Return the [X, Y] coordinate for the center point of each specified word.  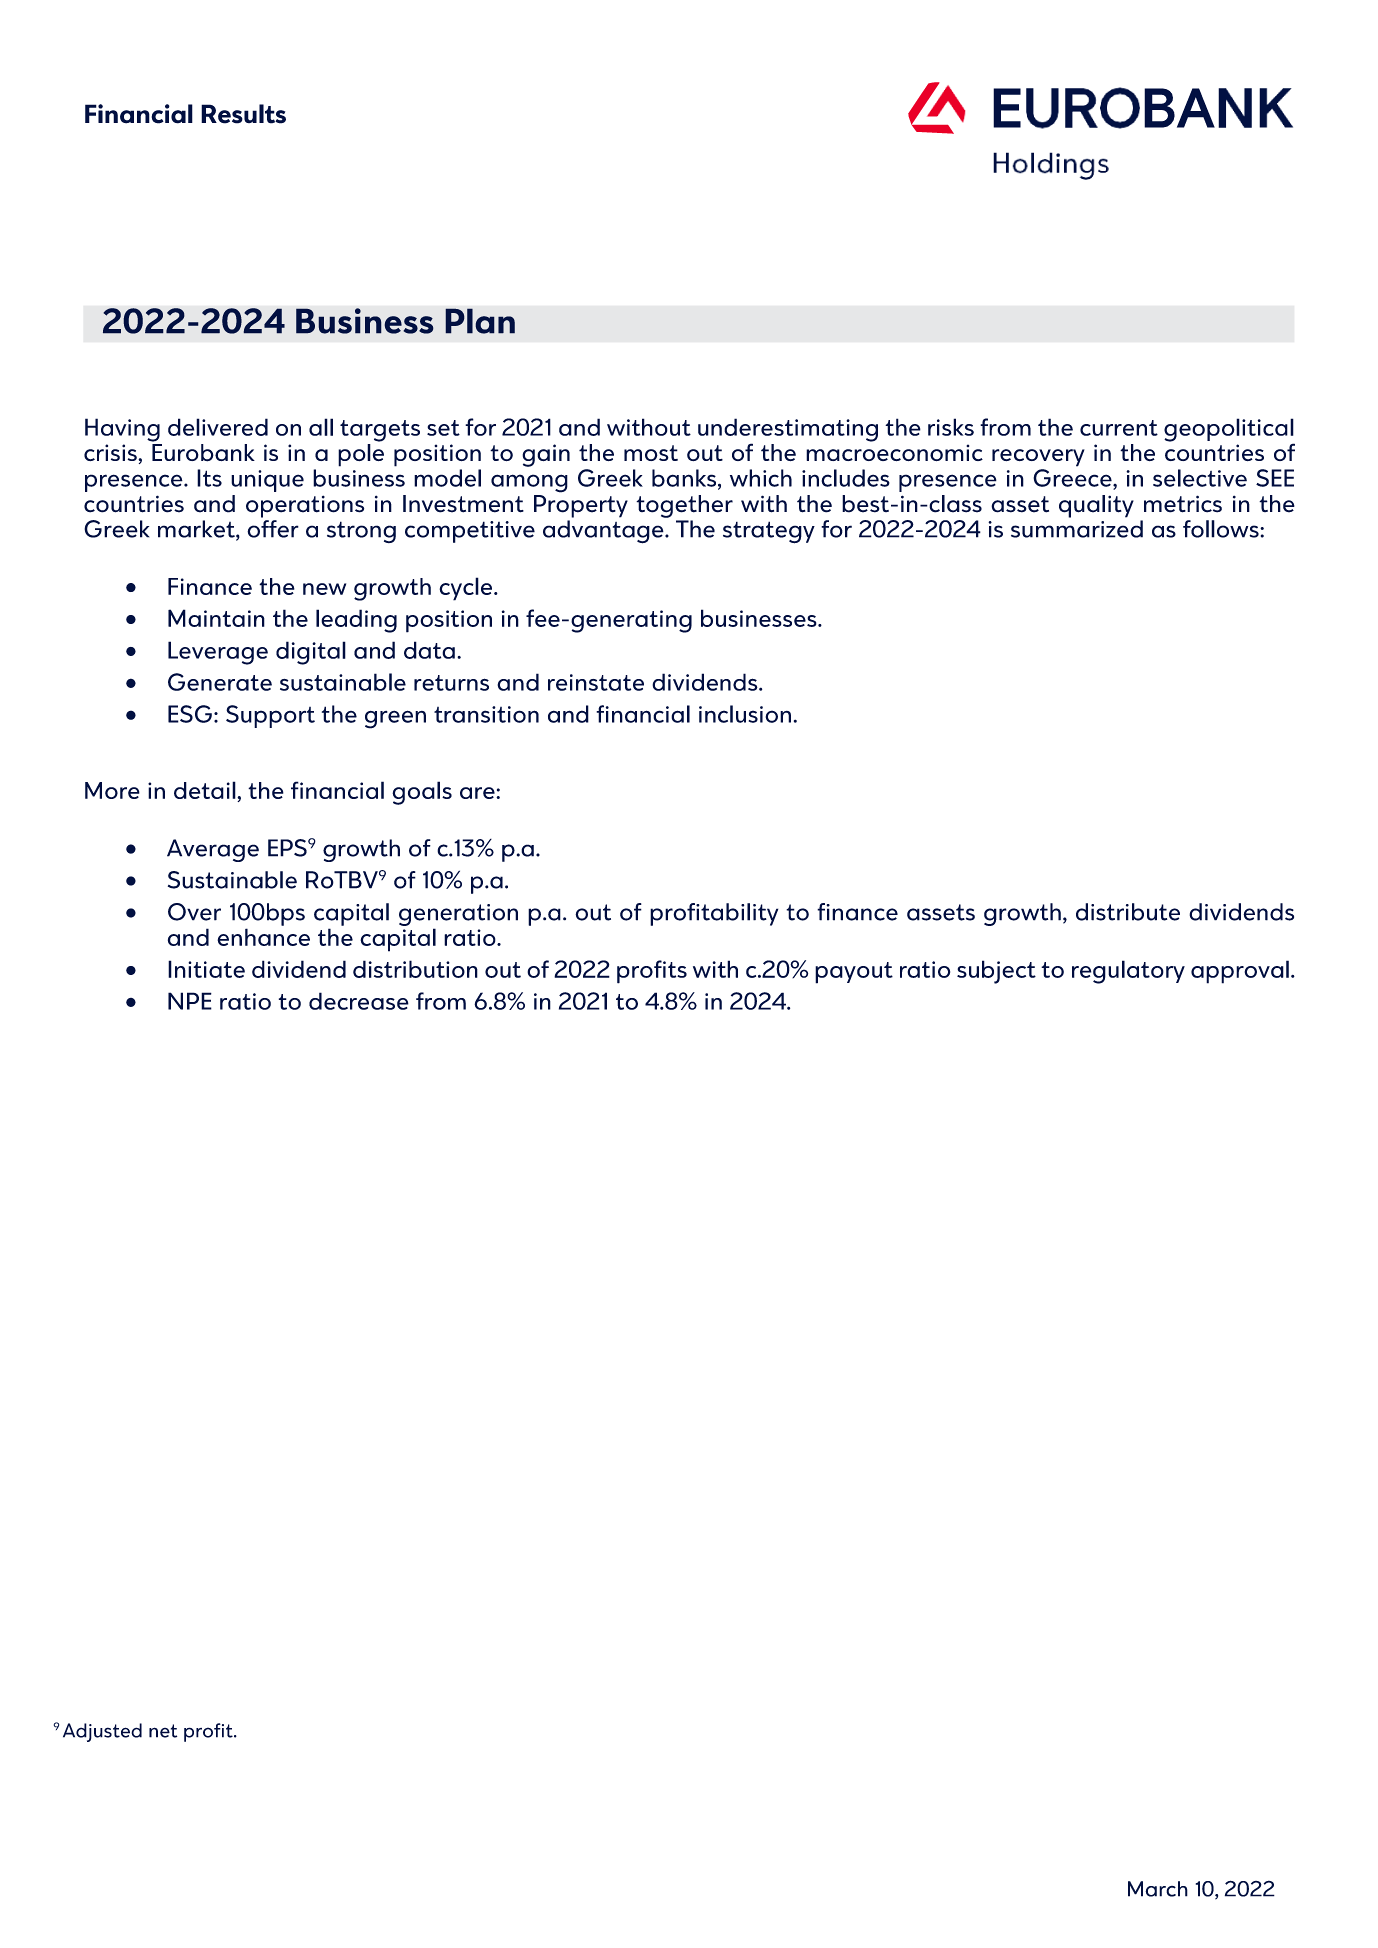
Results [243, 114]
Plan [480, 321]
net [163, 1731]
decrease [359, 1001]
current [1119, 428]
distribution [415, 969]
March [1158, 1889]
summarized [1077, 529]
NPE [190, 1001]
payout [854, 973]
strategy [769, 532]
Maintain [216, 618]
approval [1240, 972]
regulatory [1128, 972]
